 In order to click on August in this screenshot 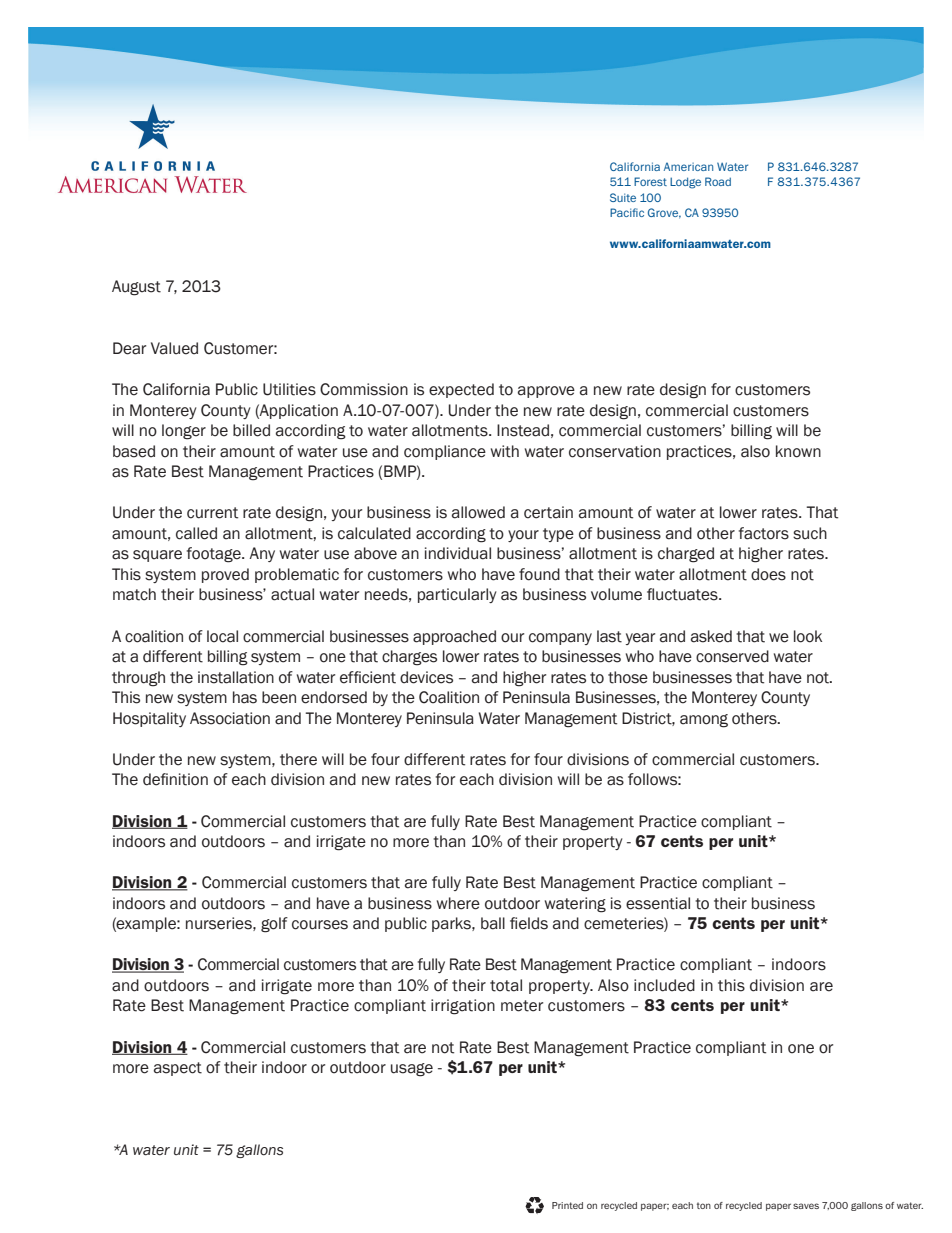, I will do `click(136, 288)`.
